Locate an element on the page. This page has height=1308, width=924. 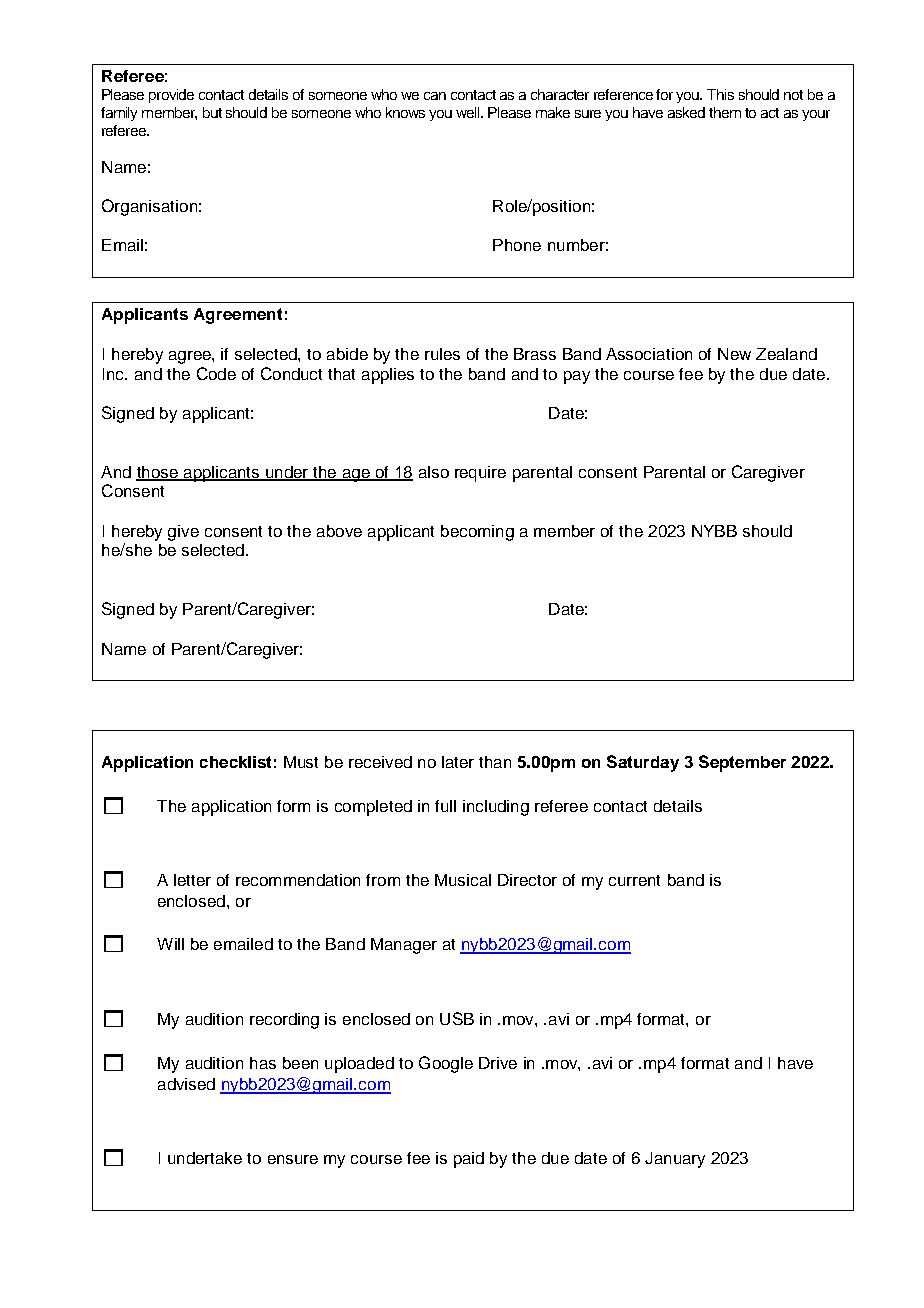
well is located at coordinates (469, 112).
